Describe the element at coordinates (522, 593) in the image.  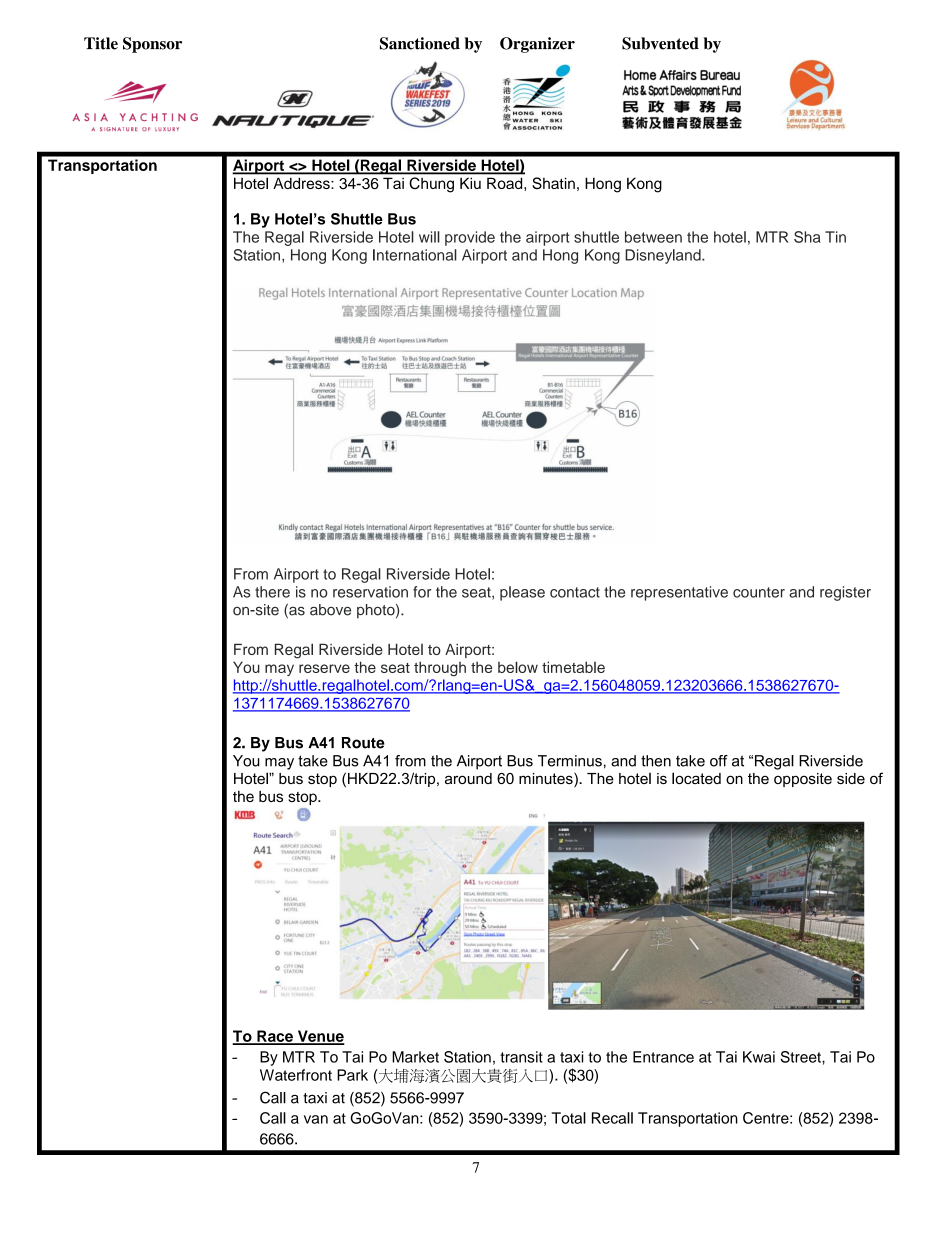
I see `please` at that location.
